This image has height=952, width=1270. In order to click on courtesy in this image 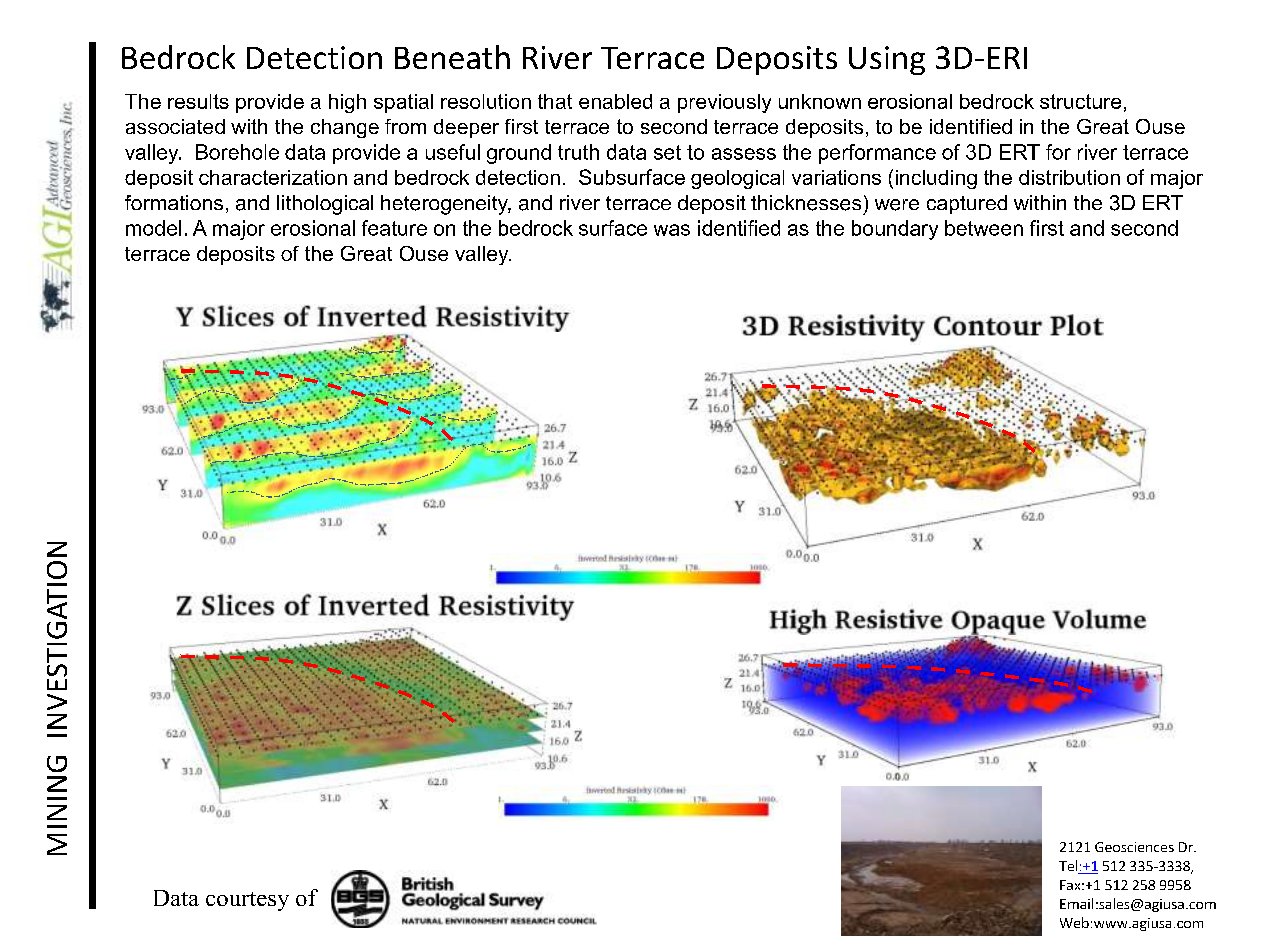, I will do `click(247, 901)`.
